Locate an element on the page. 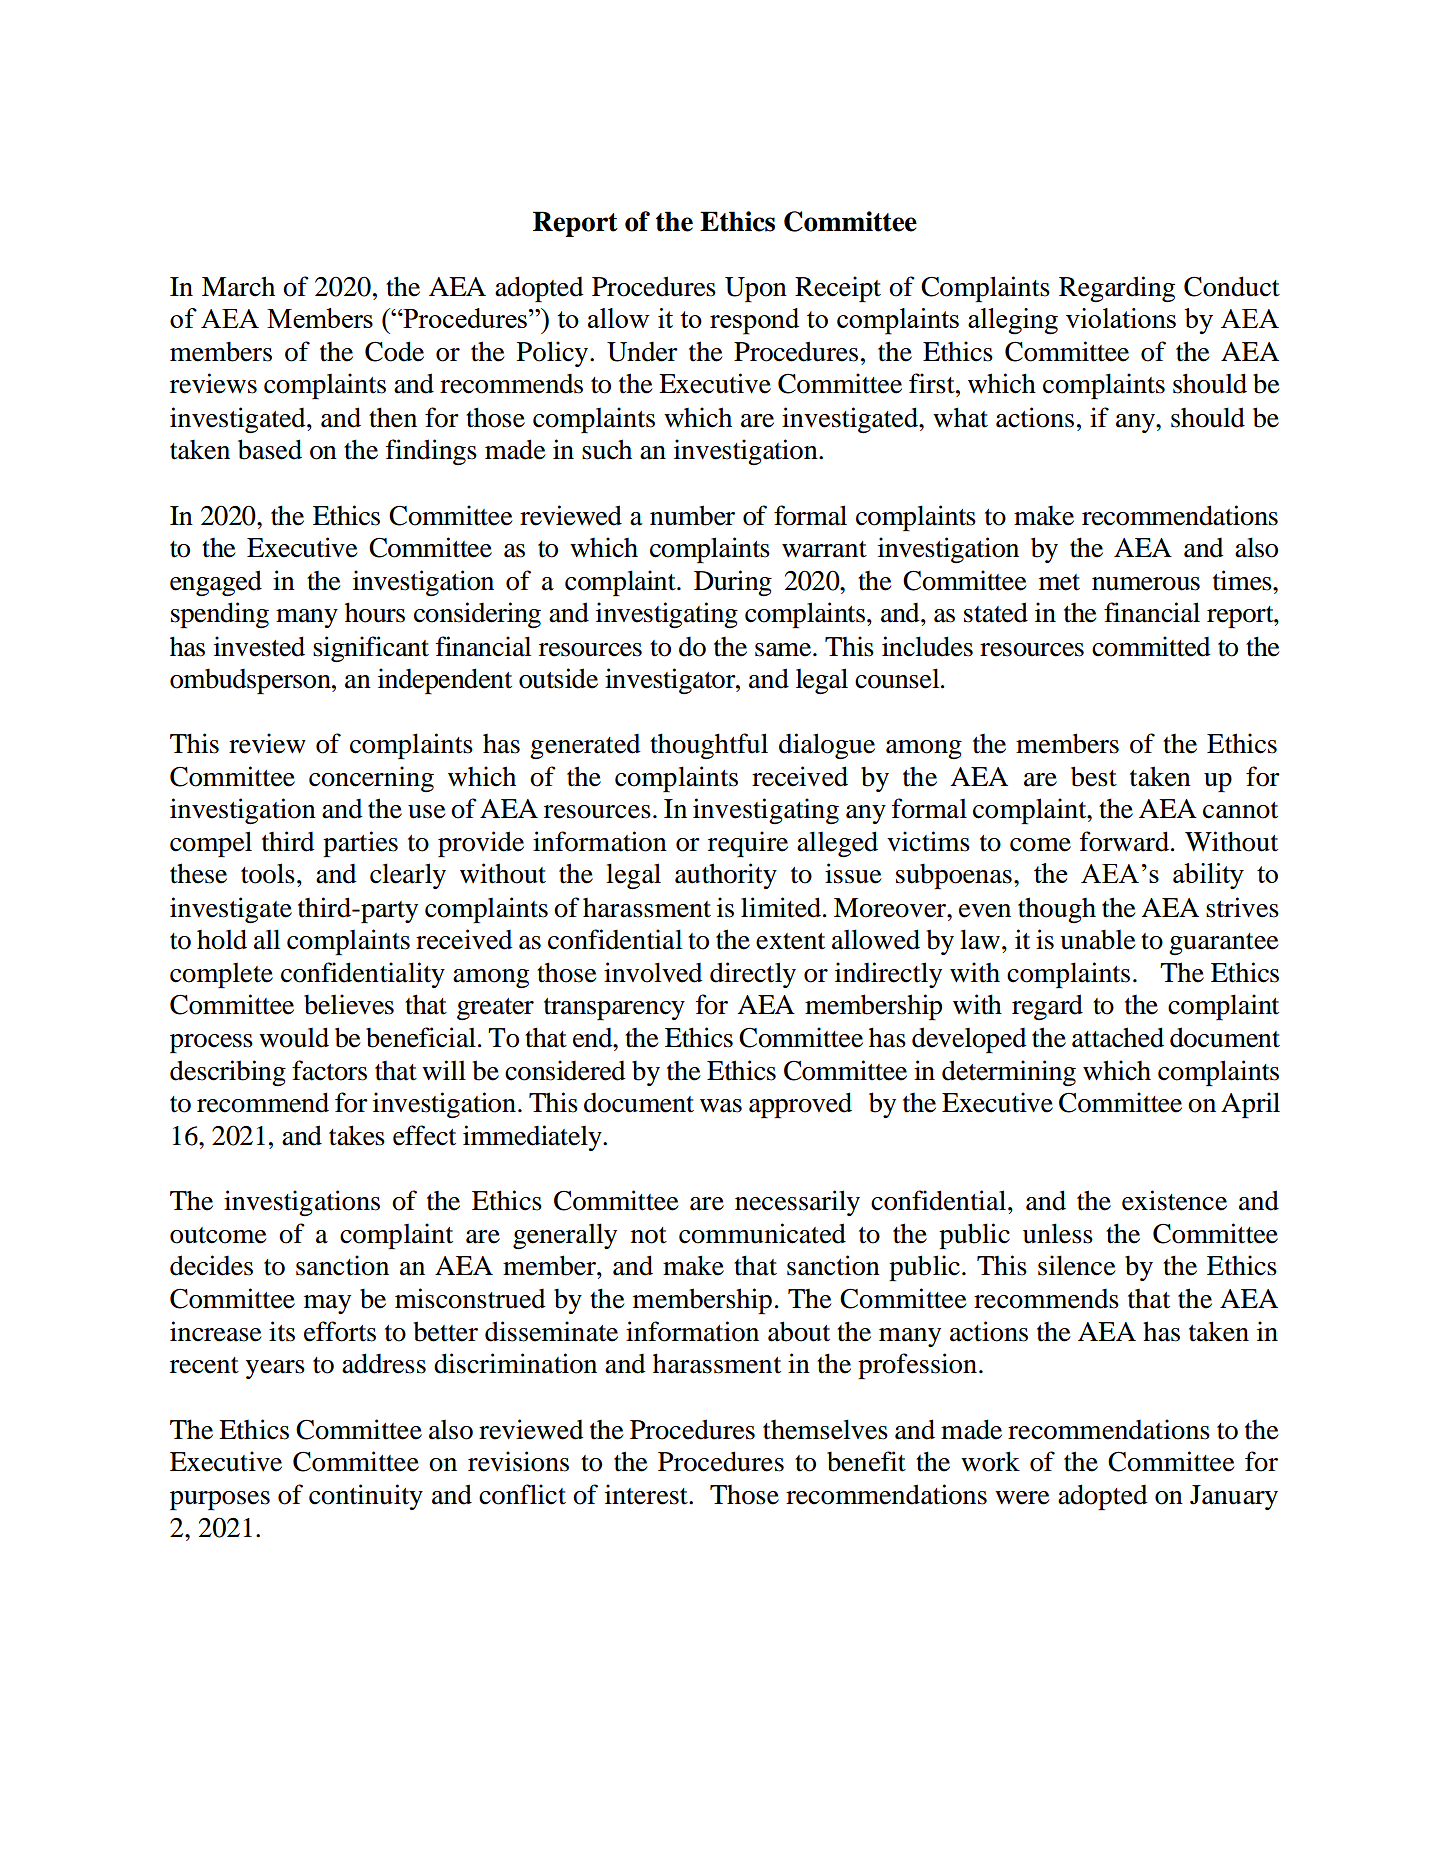 The height and width of the page is (1874, 1448). Code is located at coordinates (394, 351).
